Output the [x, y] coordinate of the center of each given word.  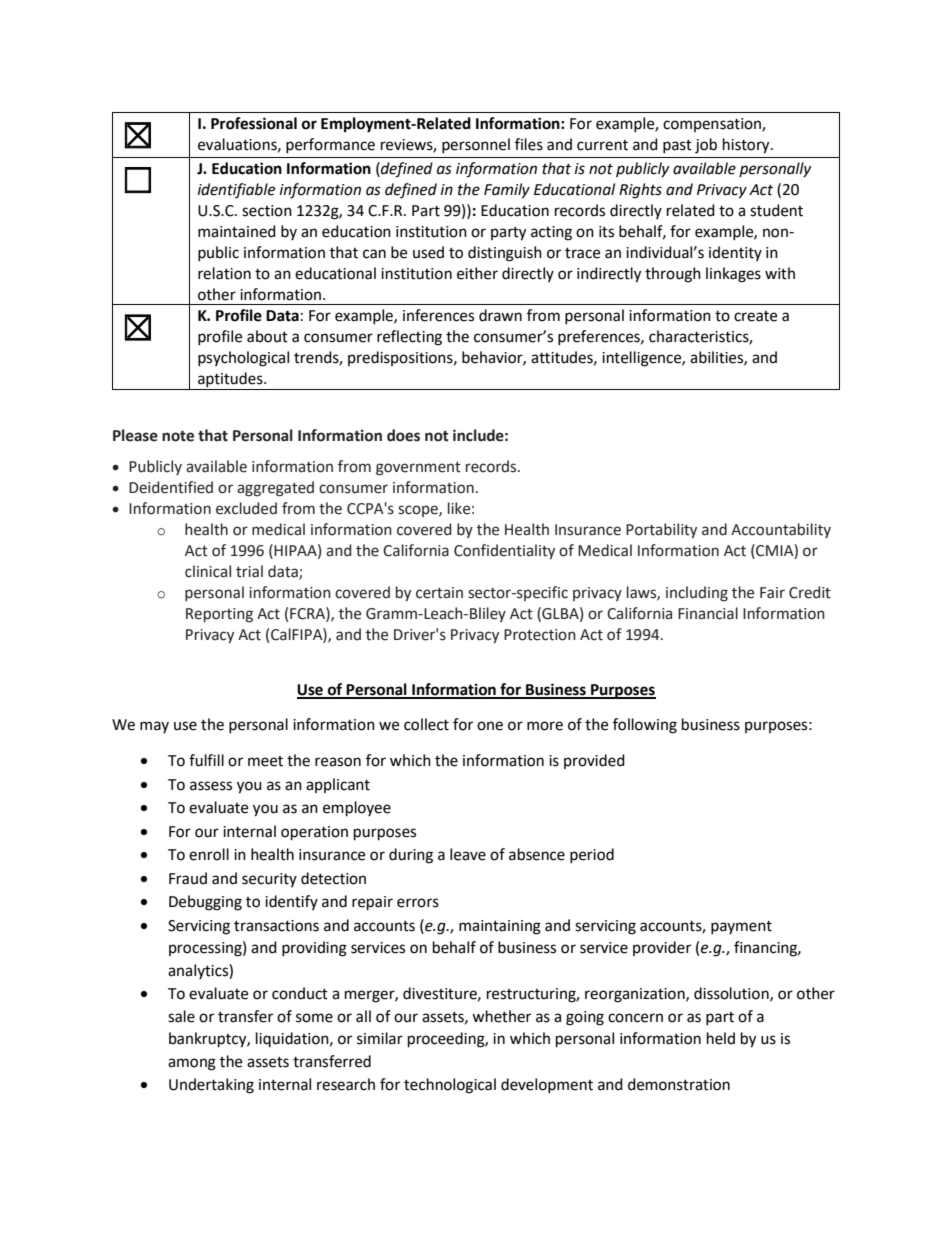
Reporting [219, 615]
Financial [708, 613]
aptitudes [230, 381]
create [755, 316]
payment [741, 927]
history [747, 146]
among [192, 1064]
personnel [476, 145]
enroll [209, 854]
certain [439, 593]
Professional [254, 123]
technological [450, 1086]
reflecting [409, 338]
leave [468, 854]
